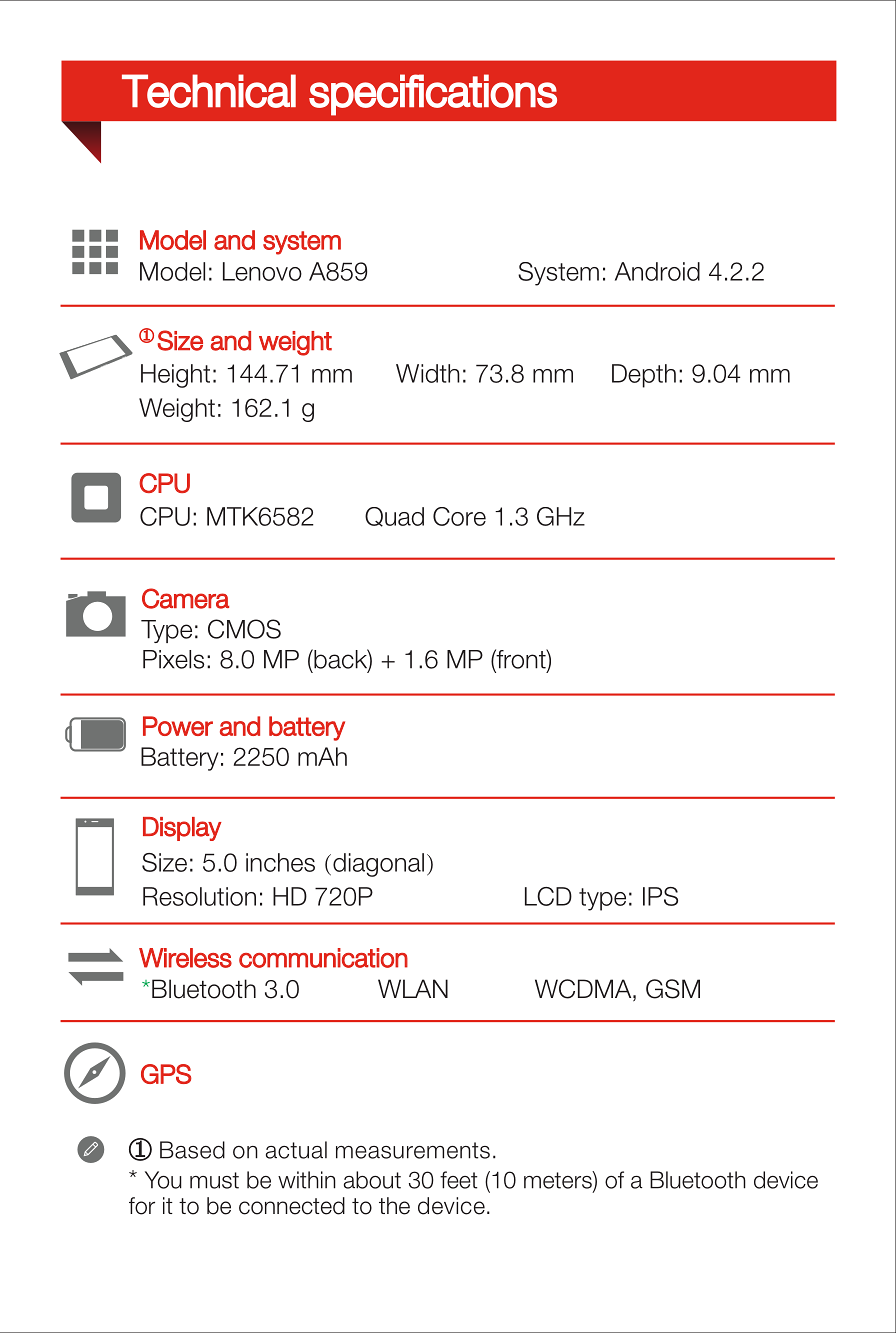 Image resolution: width=896 pixels, height=1333 pixels. I want to click on must, so click(214, 1180).
